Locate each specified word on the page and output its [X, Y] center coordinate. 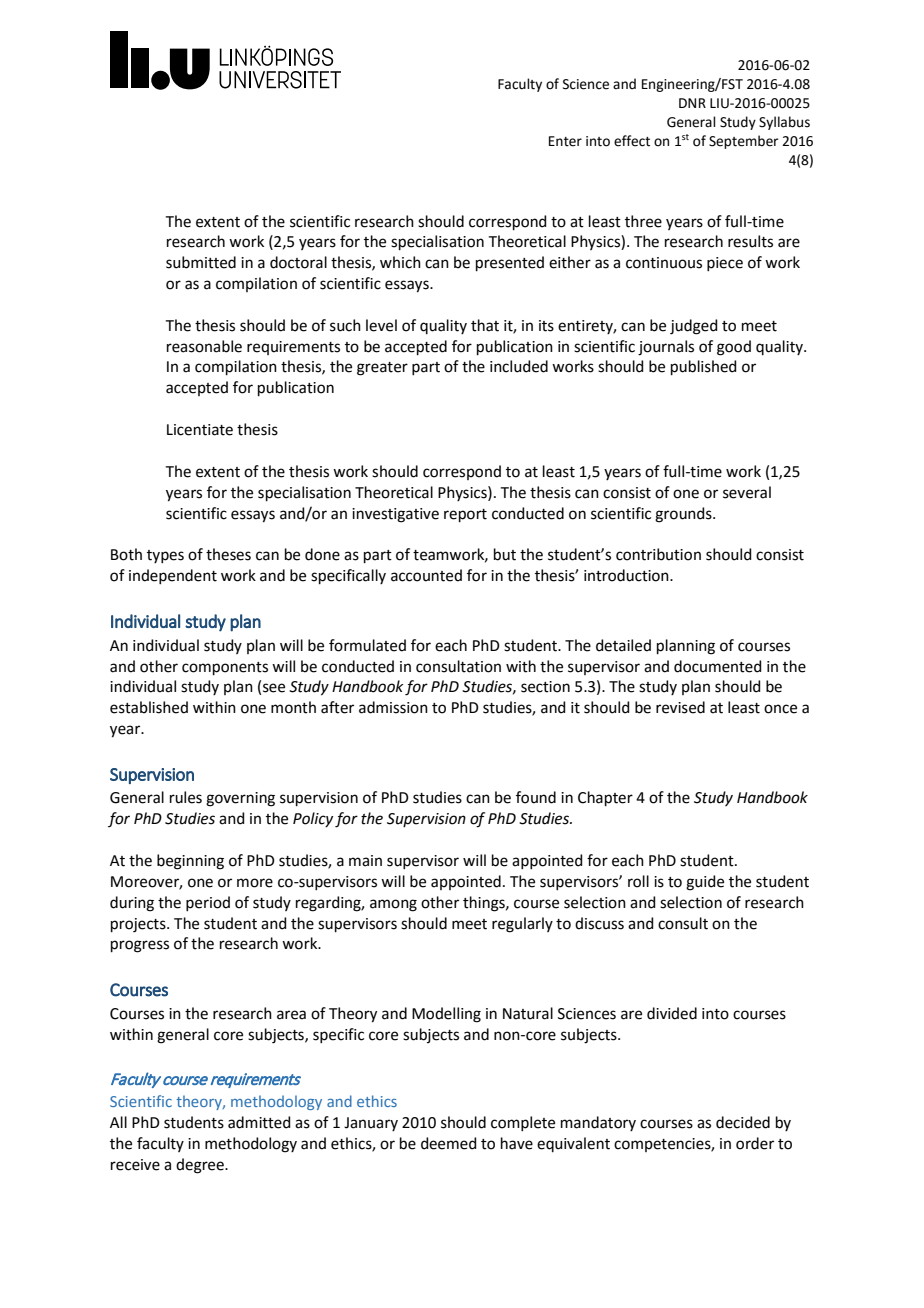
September [744, 142]
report [465, 515]
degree [201, 1166]
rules [186, 797]
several [747, 492]
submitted [201, 262]
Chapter [605, 798]
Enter [565, 141]
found [536, 797]
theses [228, 554]
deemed [449, 1143]
